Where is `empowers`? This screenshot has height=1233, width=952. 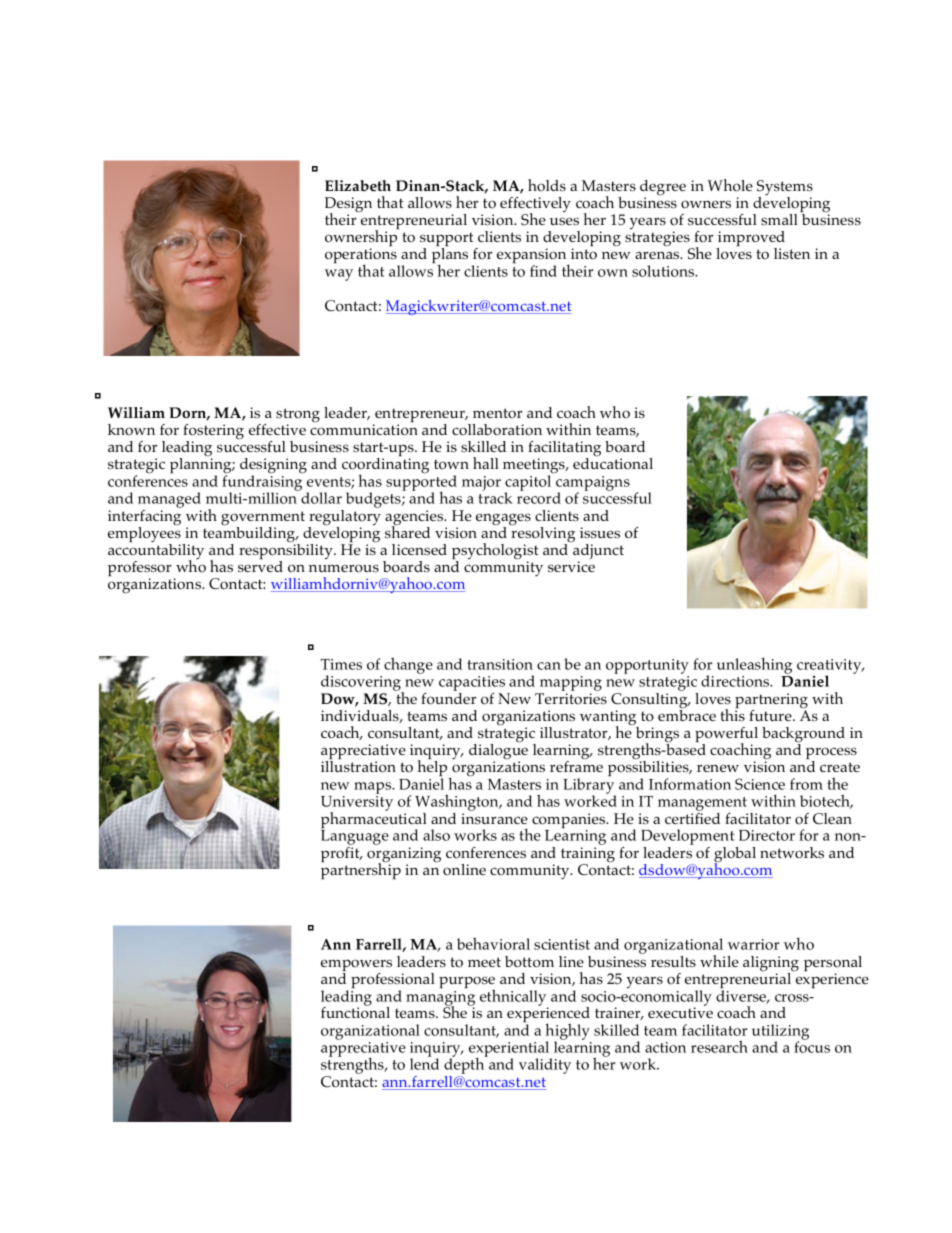 empowers is located at coordinates (356, 966).
